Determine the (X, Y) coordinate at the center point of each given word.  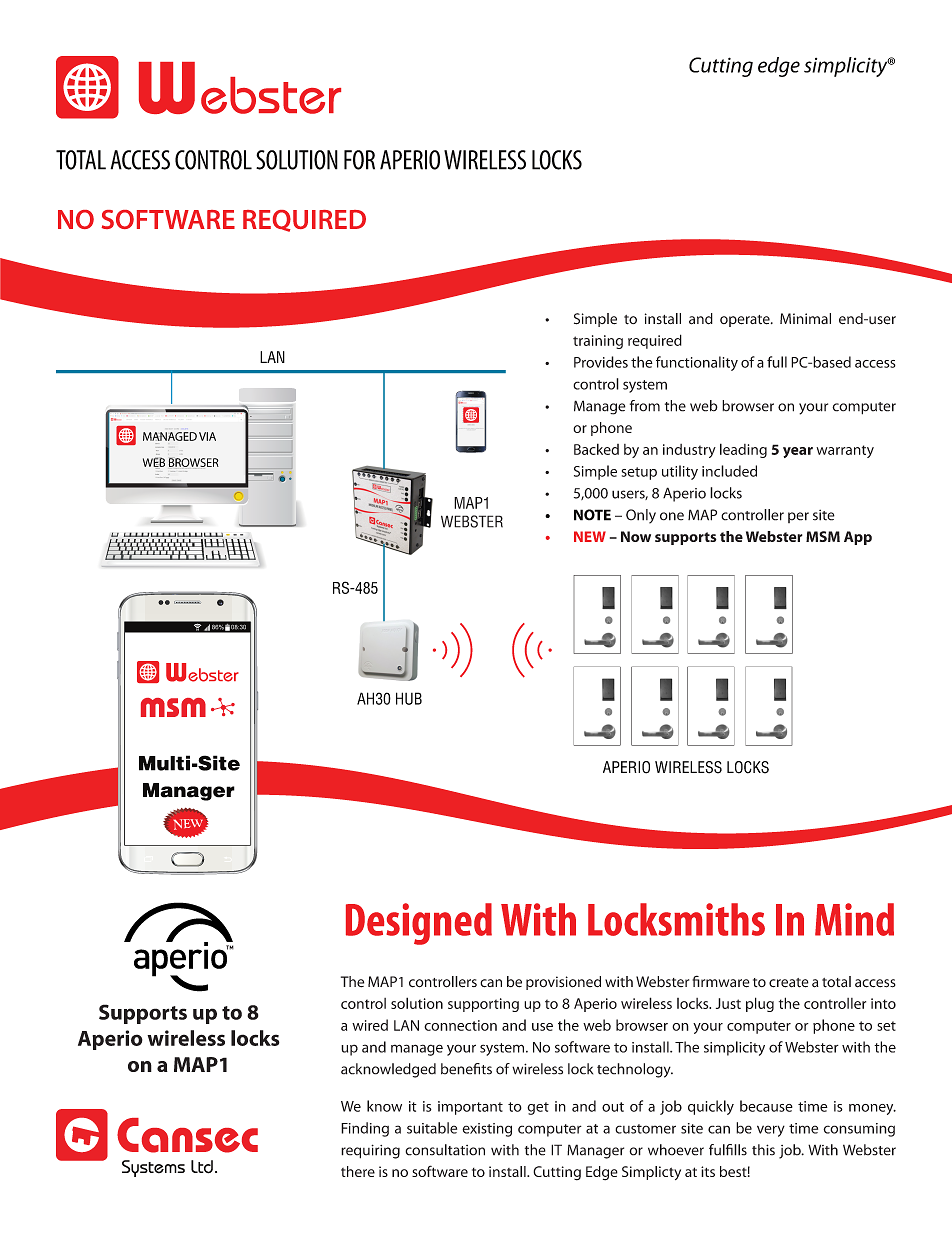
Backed (596, 449)
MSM (823, 536)
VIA (207, 436)
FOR (359, 160)
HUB (409, 698)
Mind (854, 919)
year (798, 452)
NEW (590, 536)
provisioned (563, 983)
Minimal (805, 318)
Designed (419, 924)
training (598, 342)
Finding (365, 1129)
